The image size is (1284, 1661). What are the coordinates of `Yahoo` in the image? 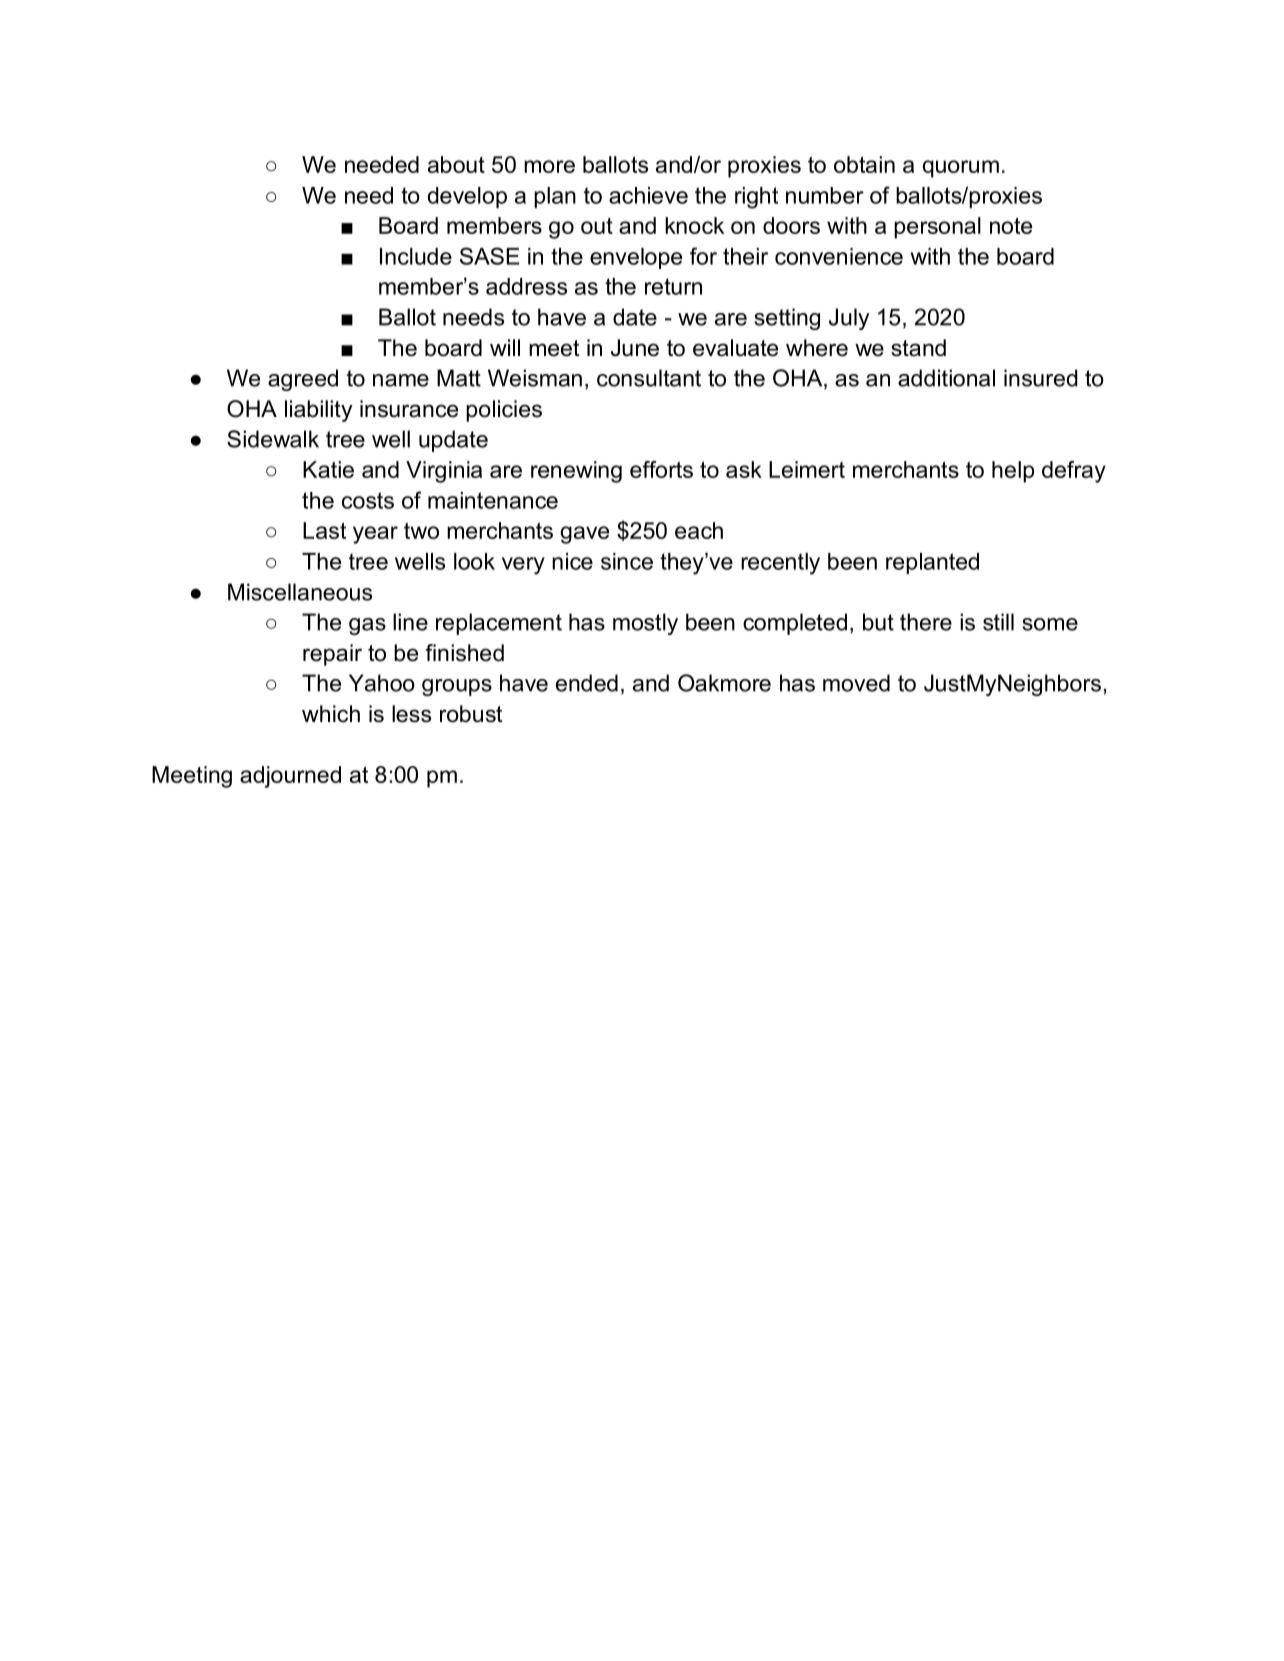 It's located at (382, 683).
